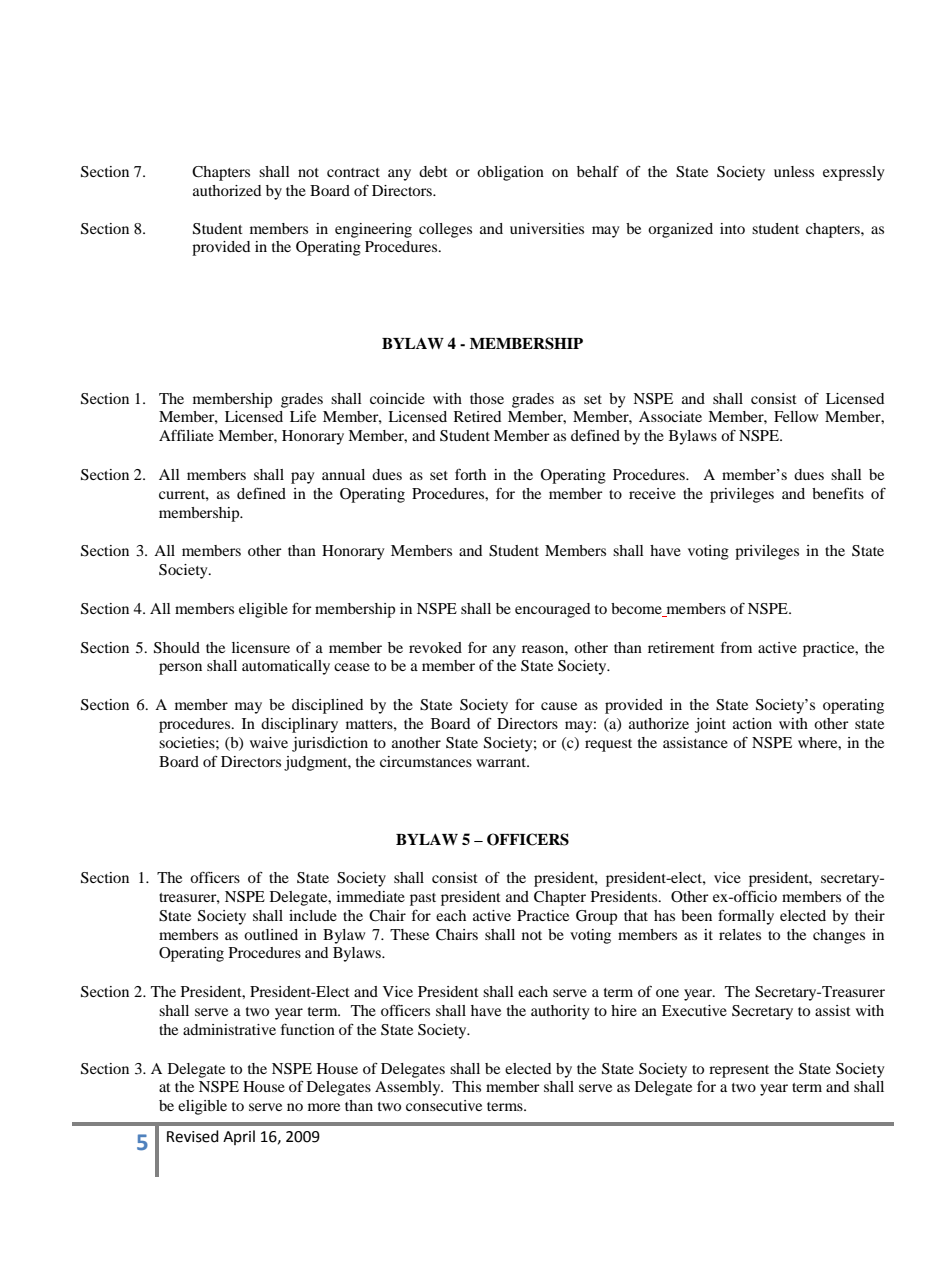  I want to click on Life, so click(303, 416).
